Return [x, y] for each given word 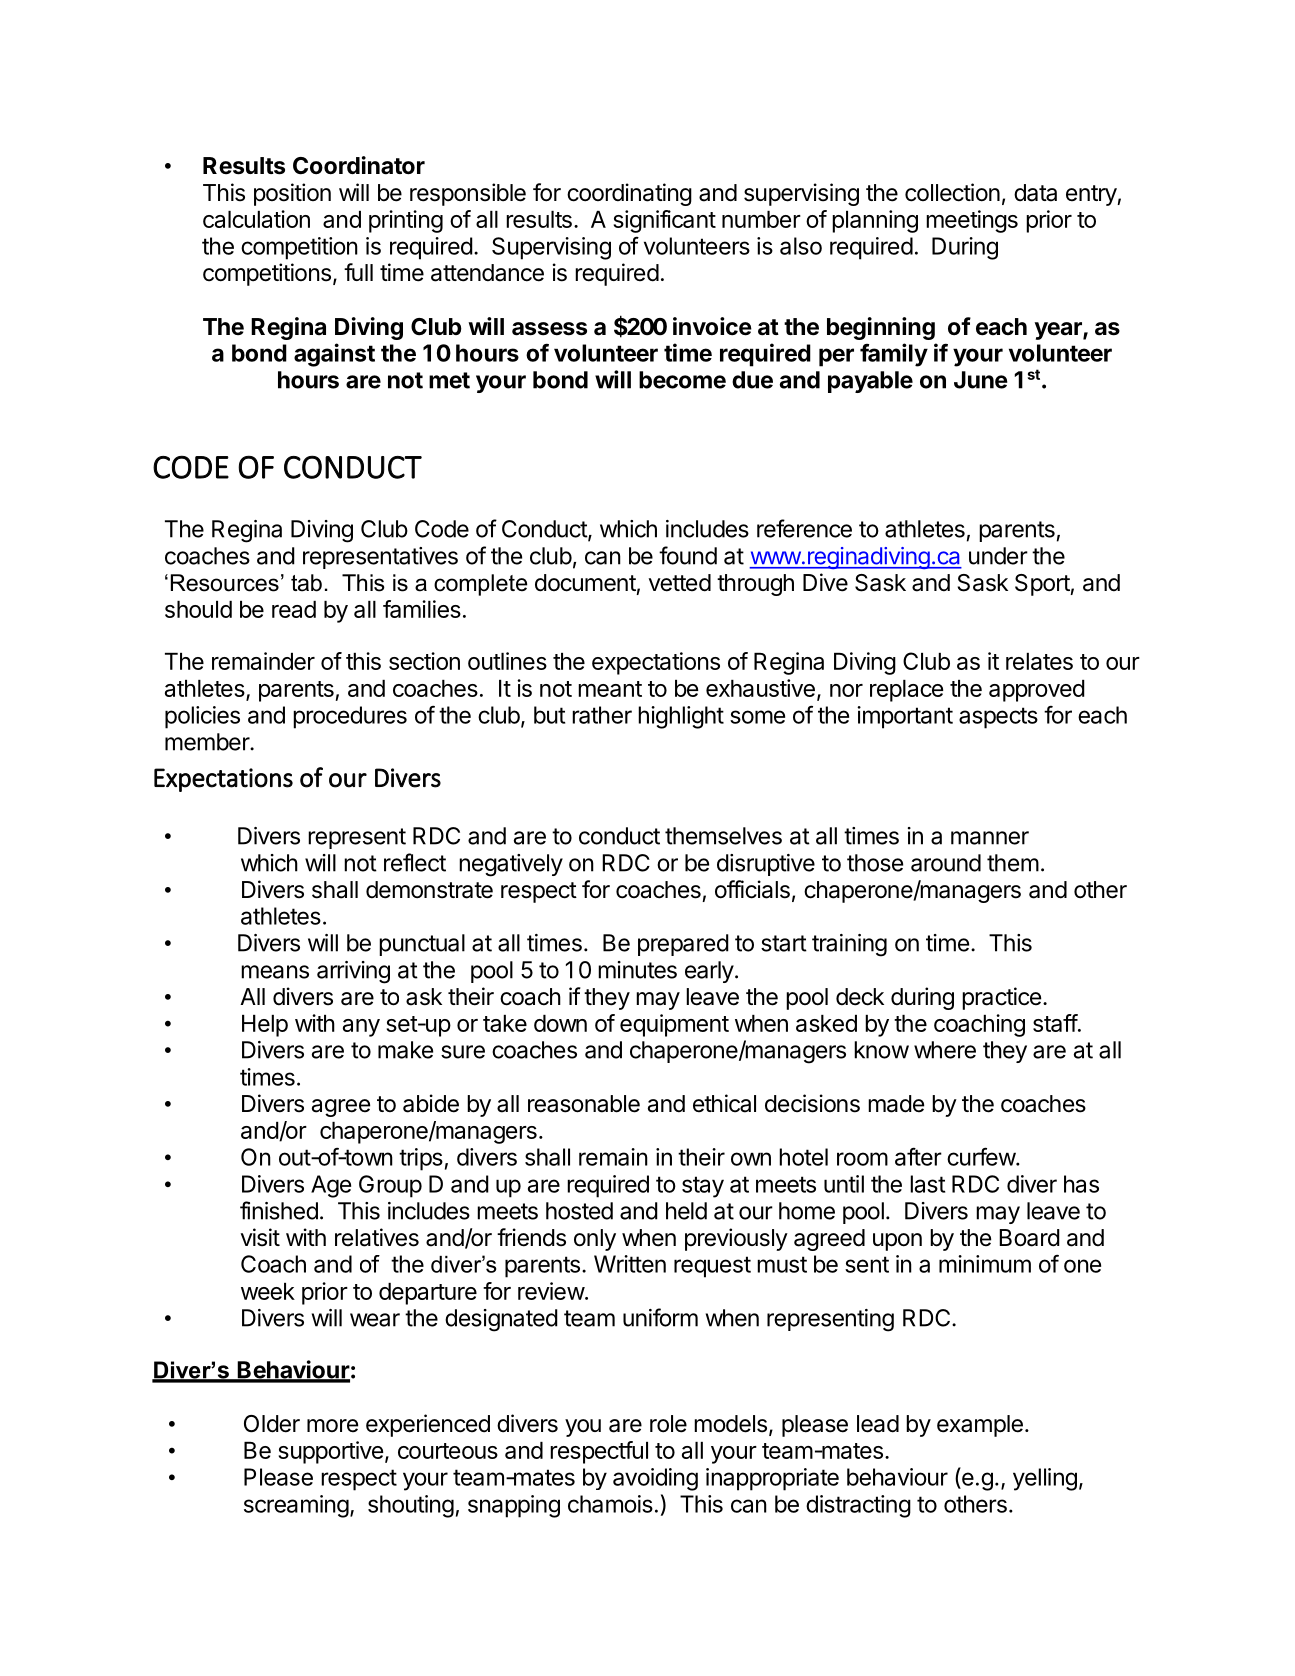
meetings [972, 221]
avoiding [655, 1479]
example [980, 1426]
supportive [331, 1452]
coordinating [629, 194]
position [292, 194]
